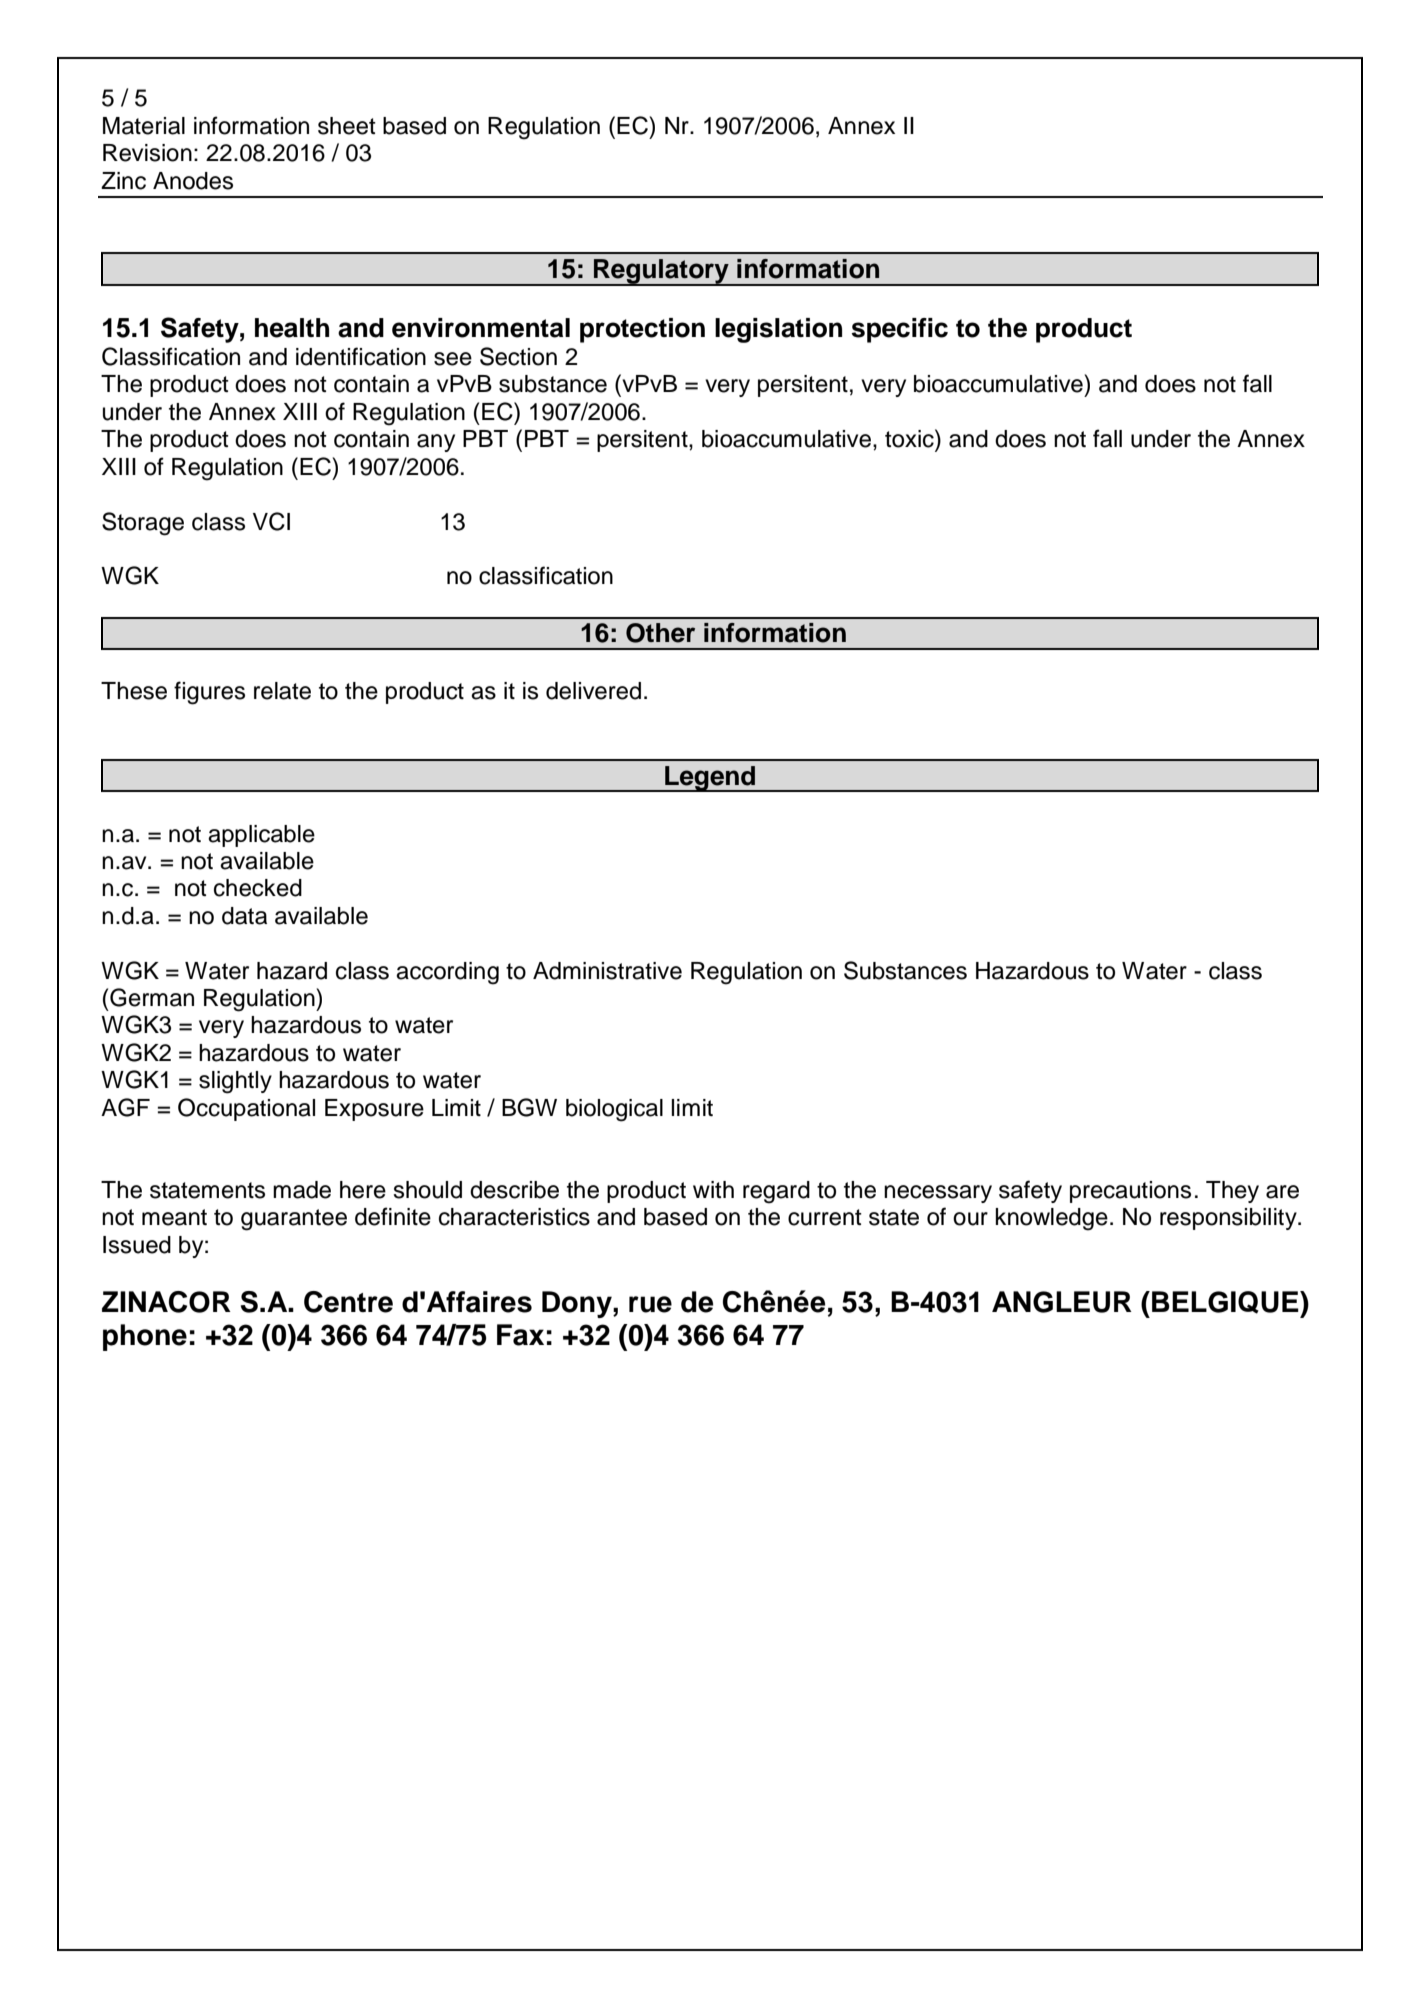 This page has width=1420, height=2008. What do you see at coordinates (710, 779) in the page?
I see `Legend` at bounding box center [710, 779].
